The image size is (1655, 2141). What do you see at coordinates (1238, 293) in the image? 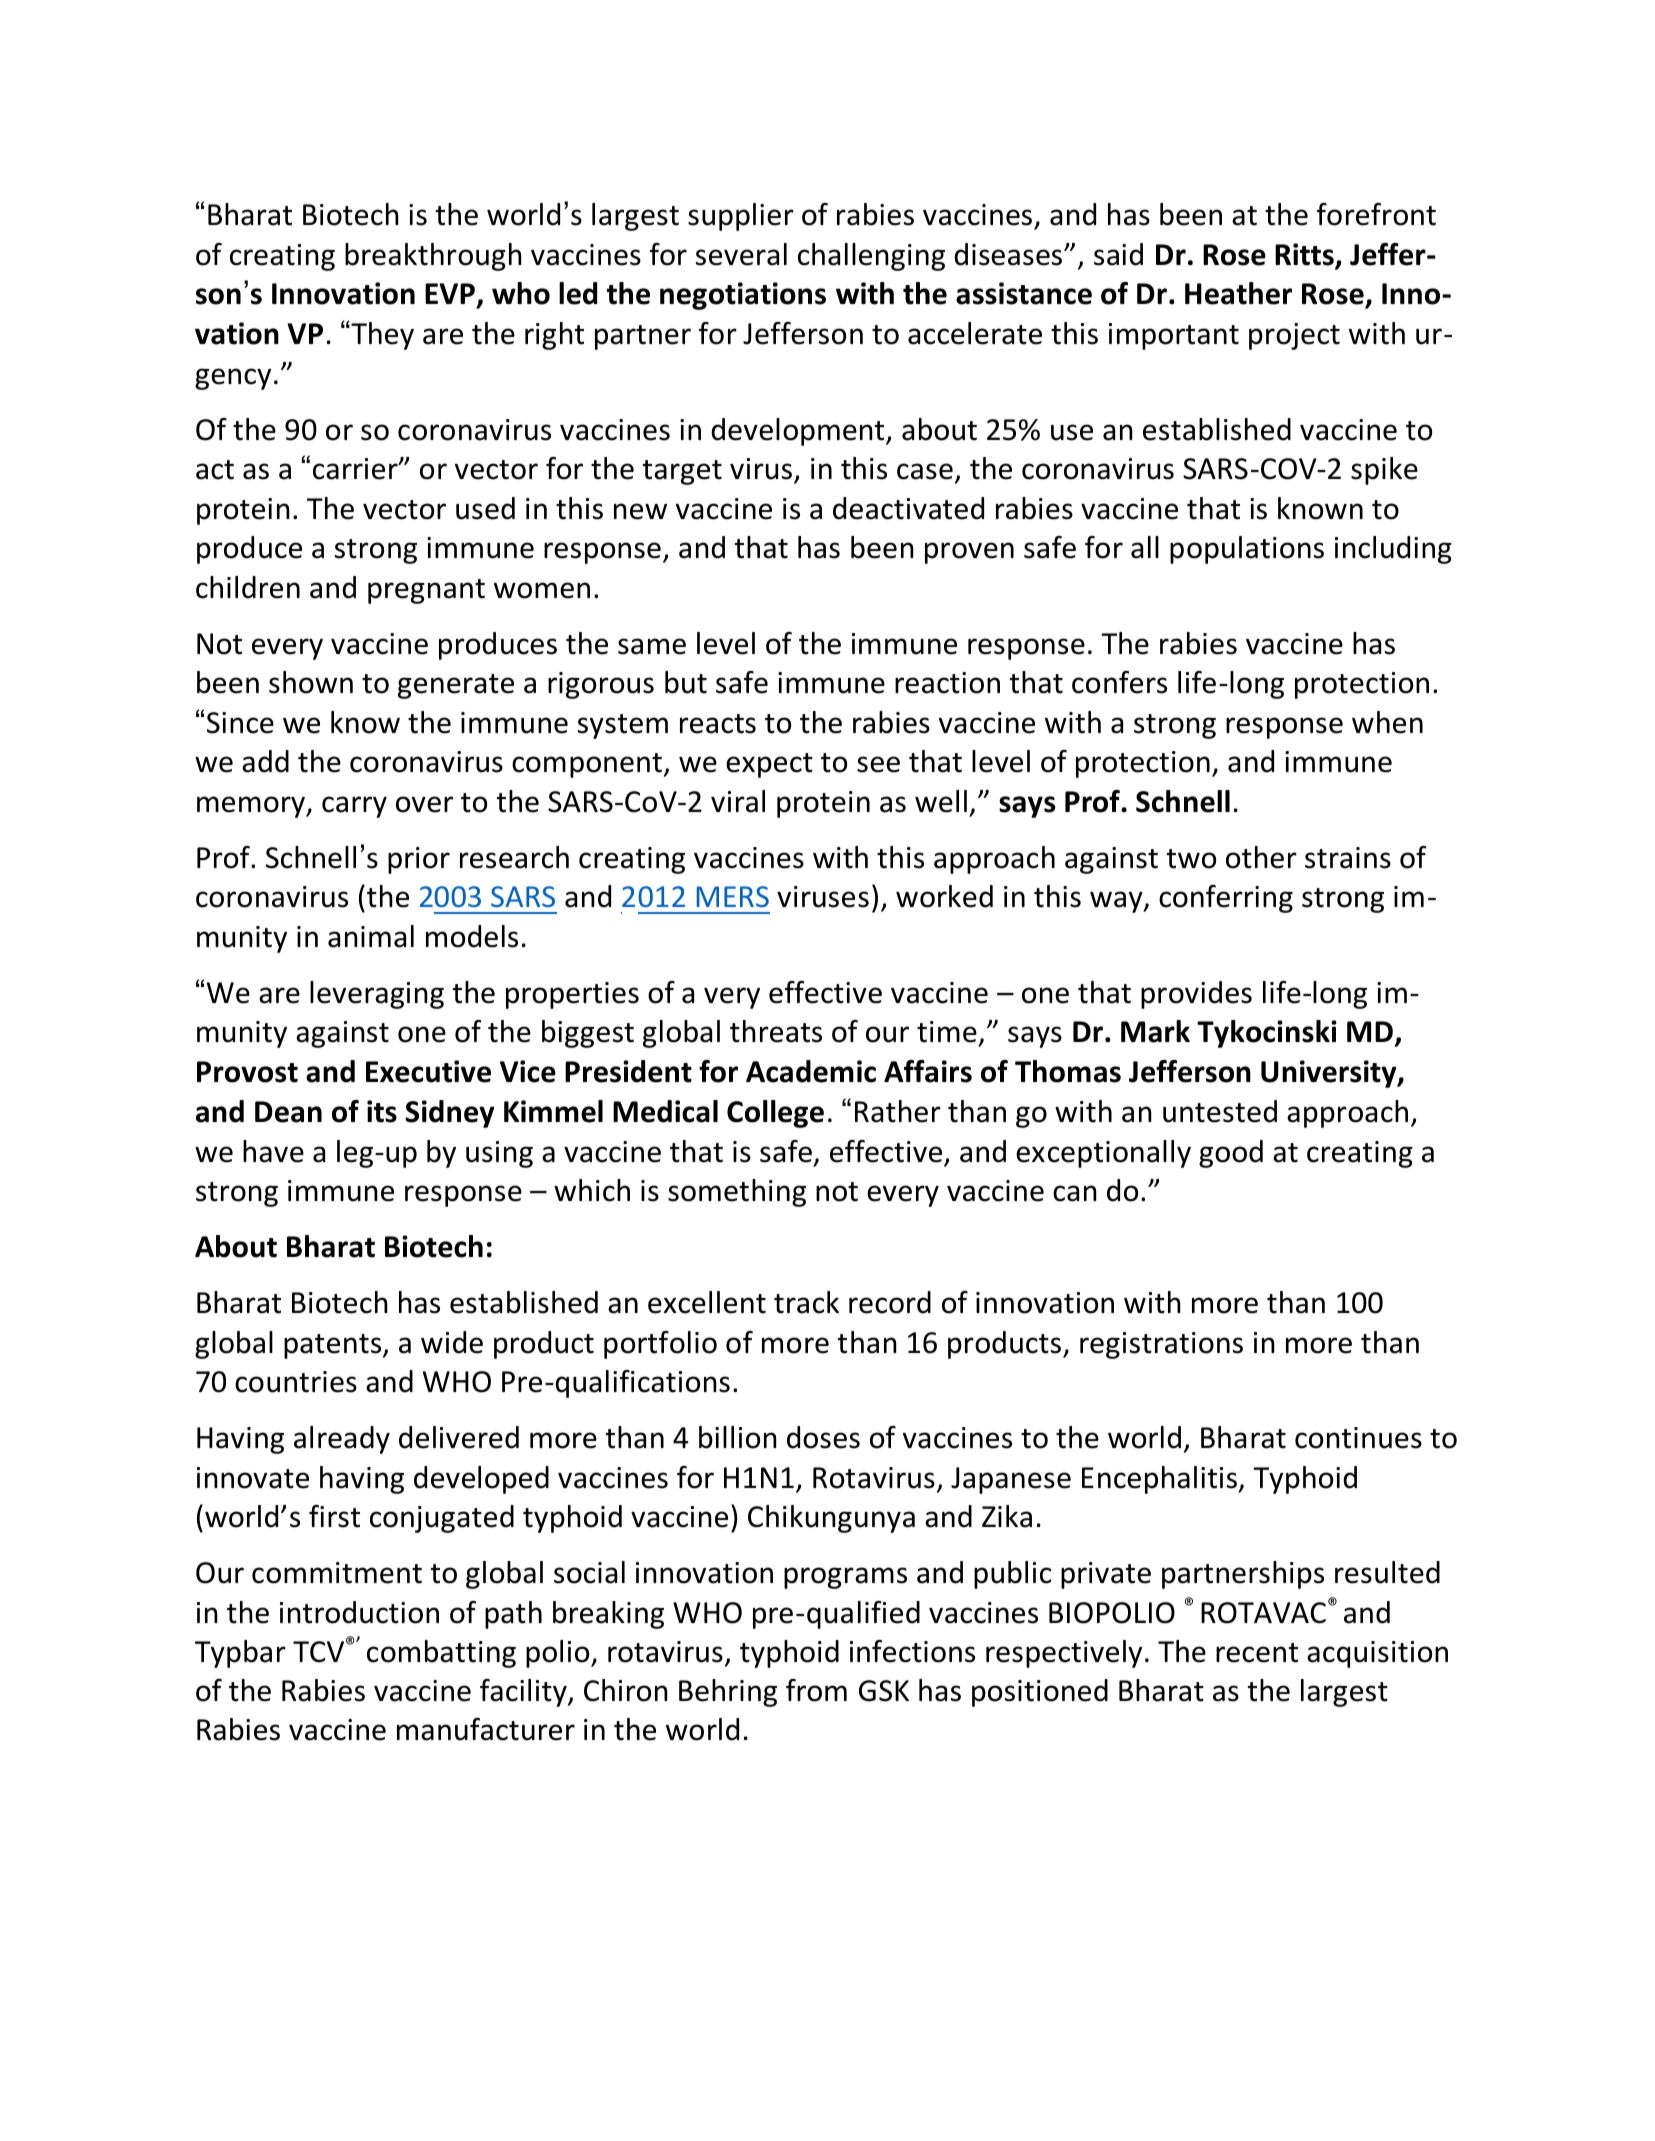
I see `Heather` at bounding box center [1238, 293].
